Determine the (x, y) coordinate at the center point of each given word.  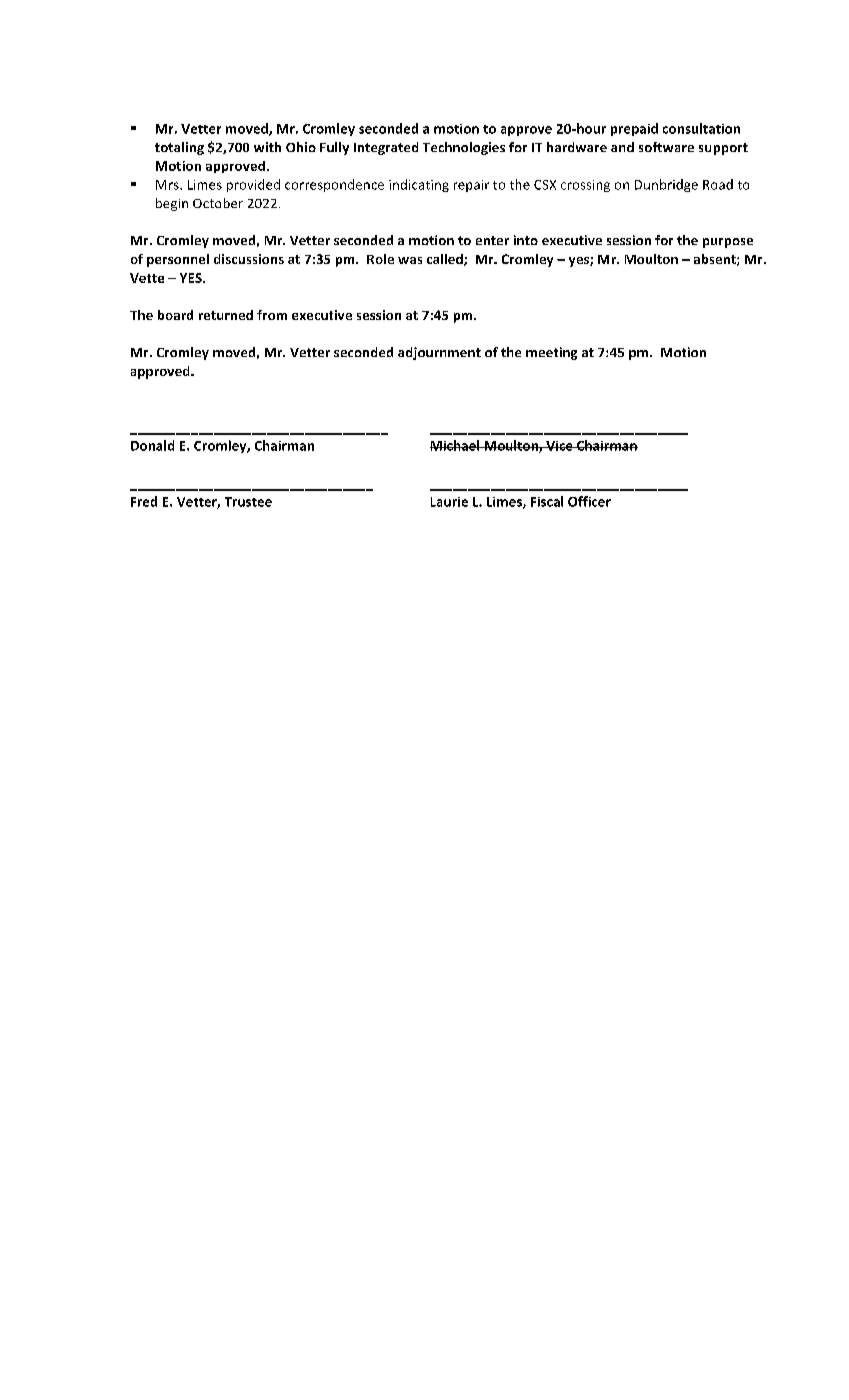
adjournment (439, 353)
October (218, 203)
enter (492, 240)
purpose (728, 243)
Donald (152, 445)
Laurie (449, 502)
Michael (456, 445)
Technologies (464, 148)
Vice (559, 446)
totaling (179, 148)
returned (226, 315)
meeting (551, 353)
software (666, 147)
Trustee (248, 502)
